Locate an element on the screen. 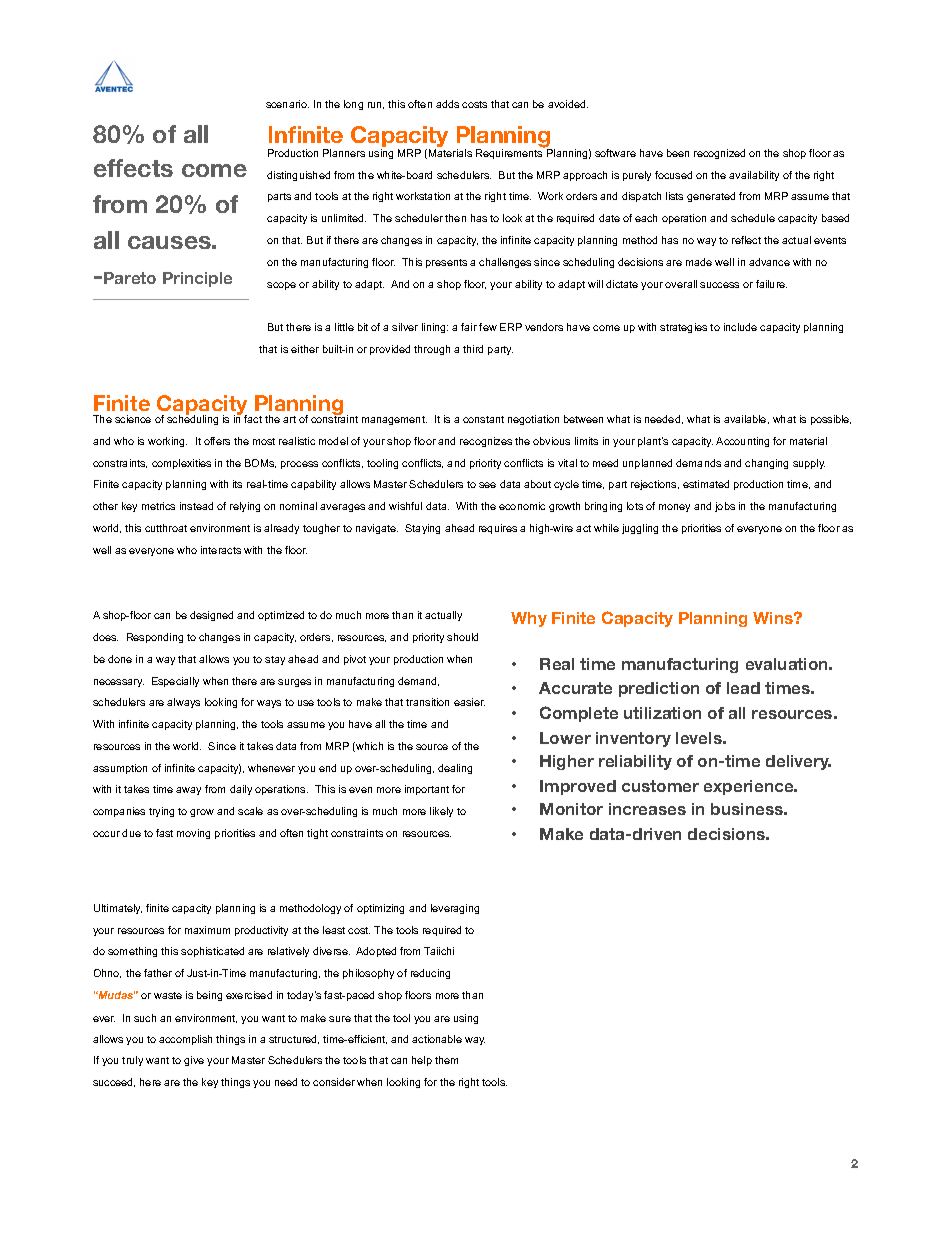 The image size is (952, 1233). actionable is located at coordinates (437, 1039).
